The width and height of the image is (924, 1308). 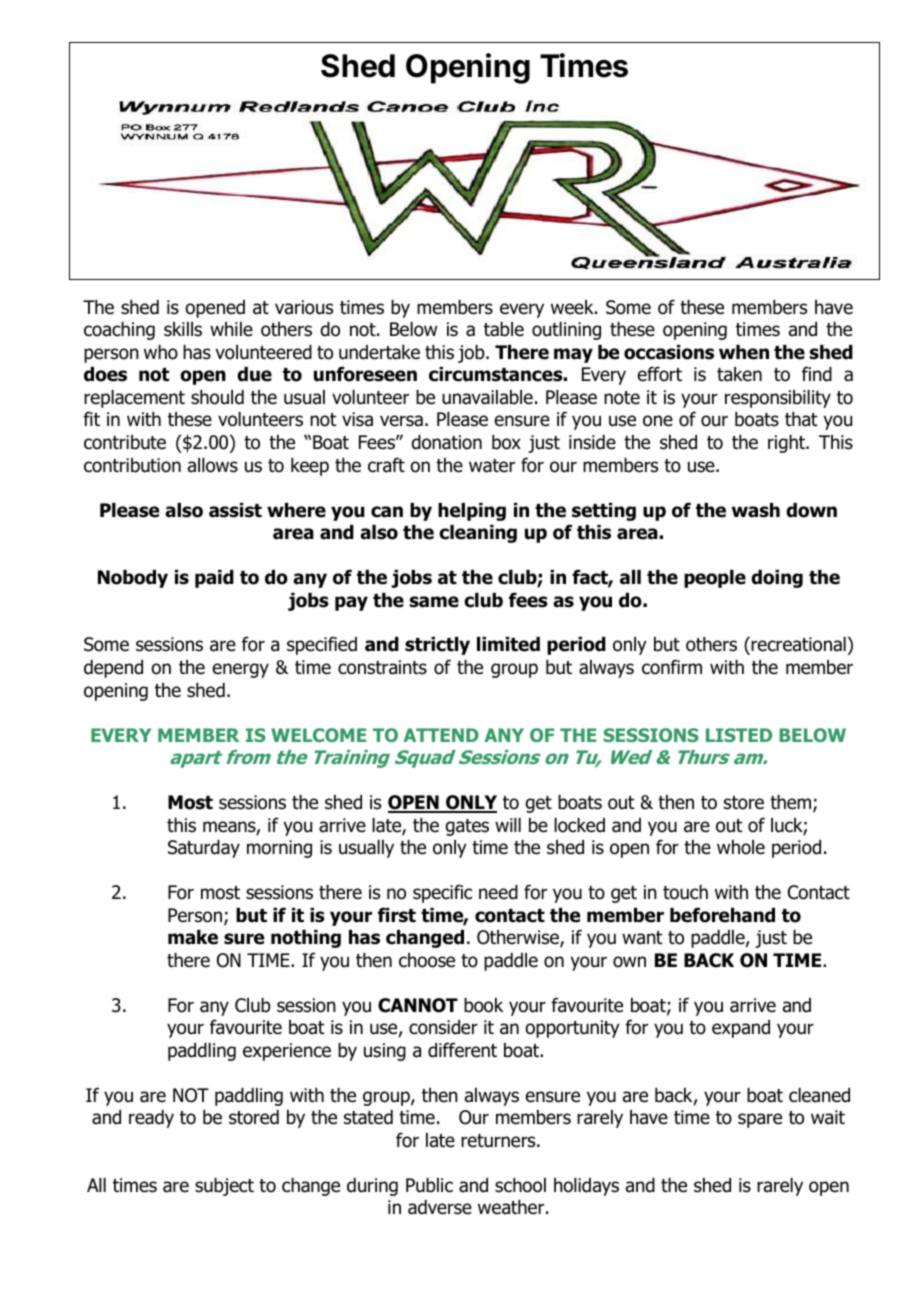 What do you see at coordinates (478, 534) in the image?
I see `cleaning` at bounding box center [478, 534].
